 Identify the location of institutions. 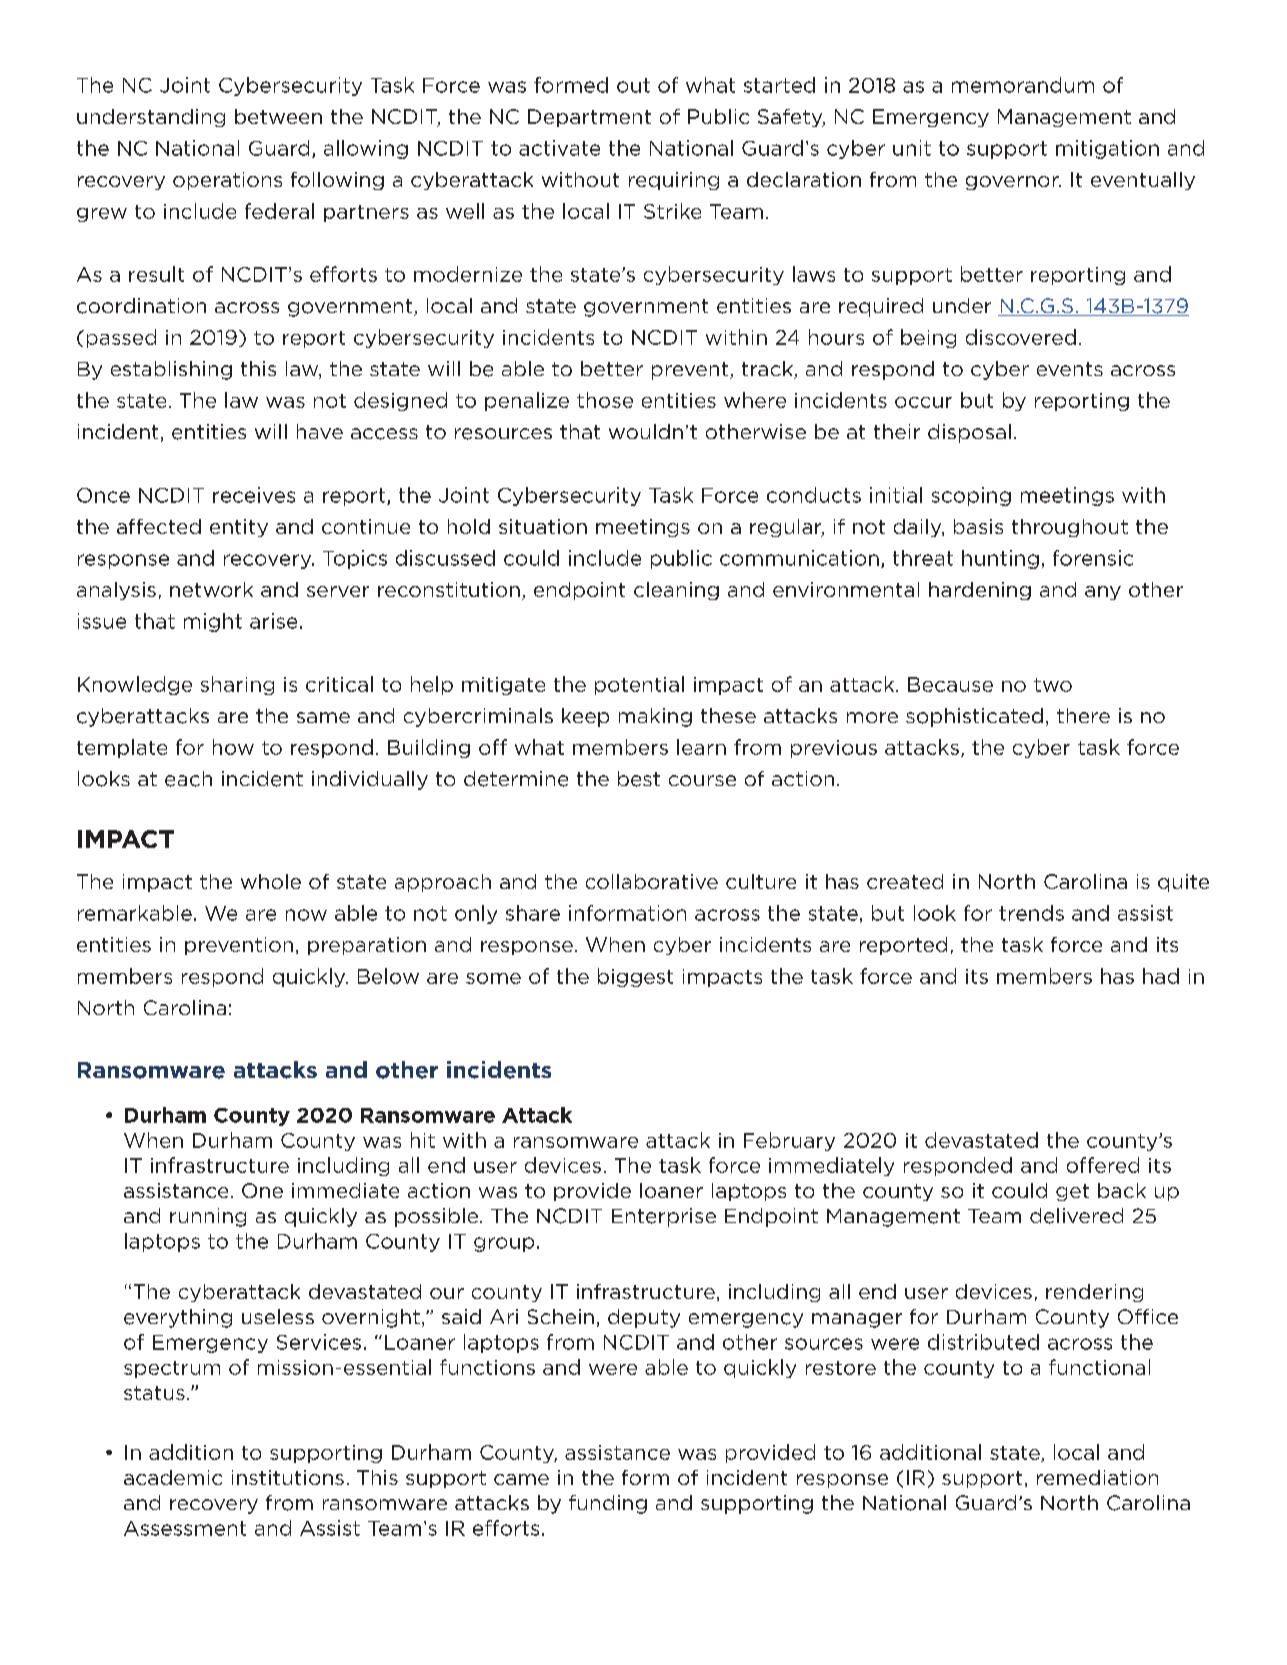
(288, 1477).
